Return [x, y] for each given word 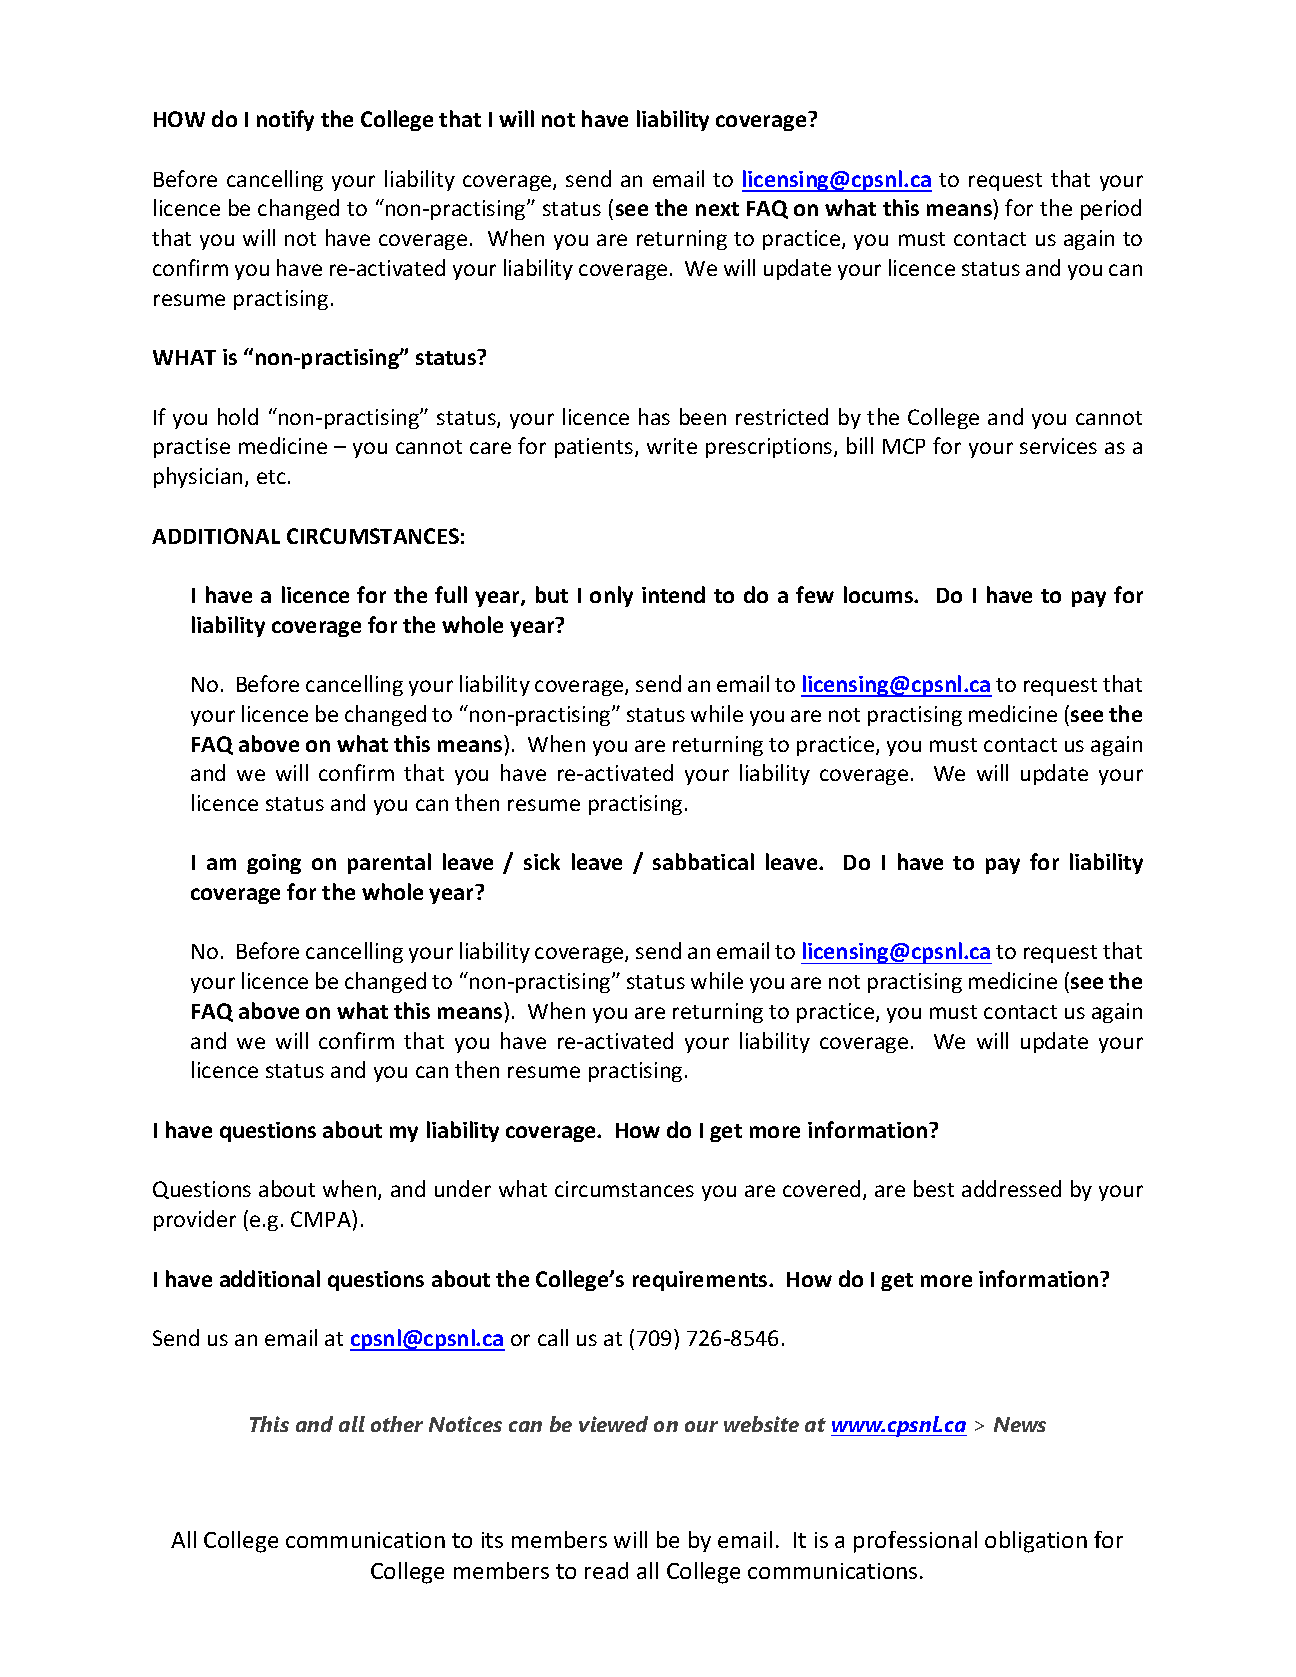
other [397, 1424]
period [1111, 209]
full [451, 594]
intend [673, 594]
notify [285, 120]
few [815, 594]
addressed [1011, 1188]
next [717, 209]
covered [821, 1188]
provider [195, 1220]
